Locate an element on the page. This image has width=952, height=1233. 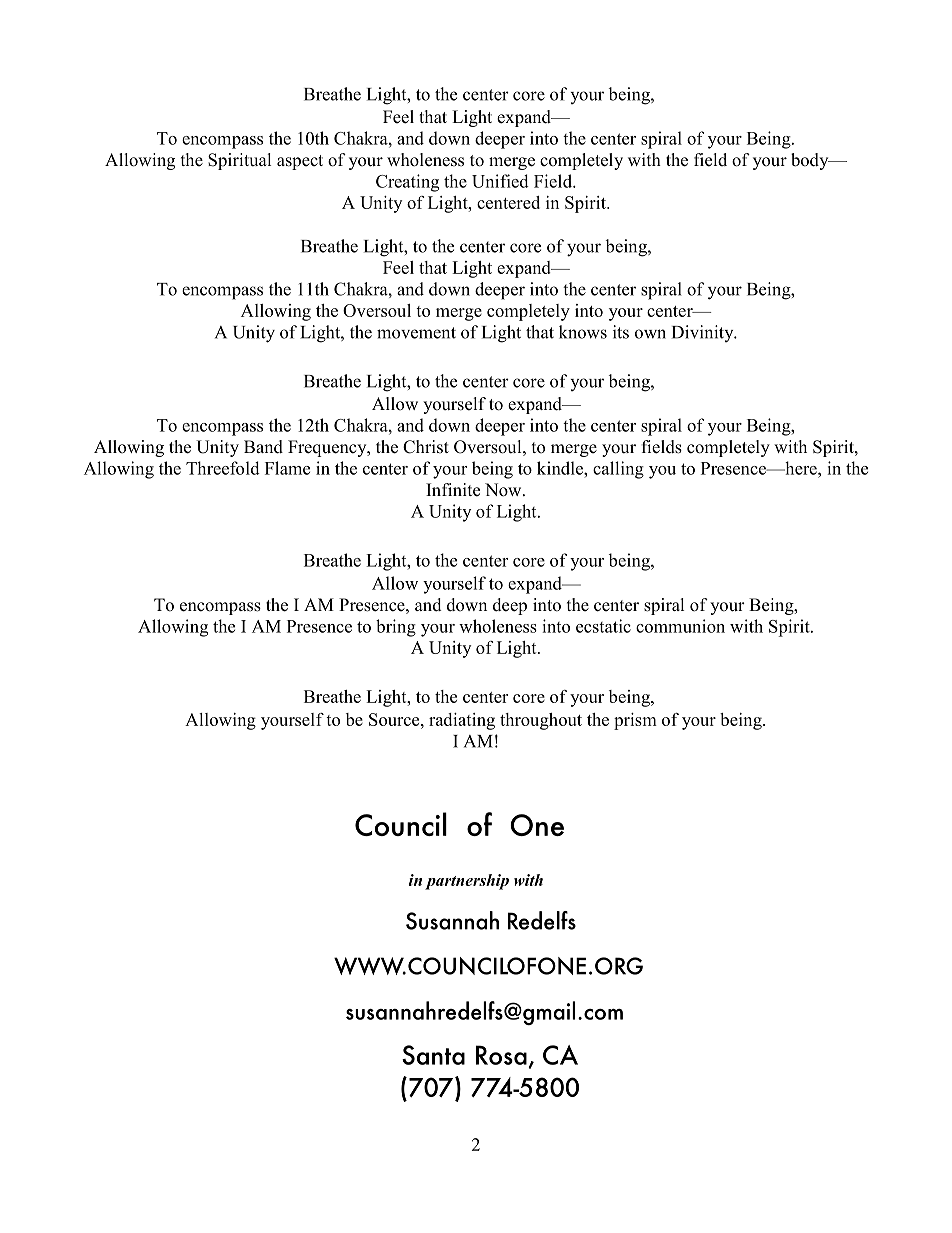
Divinity is located at coordinates (704, 333).
